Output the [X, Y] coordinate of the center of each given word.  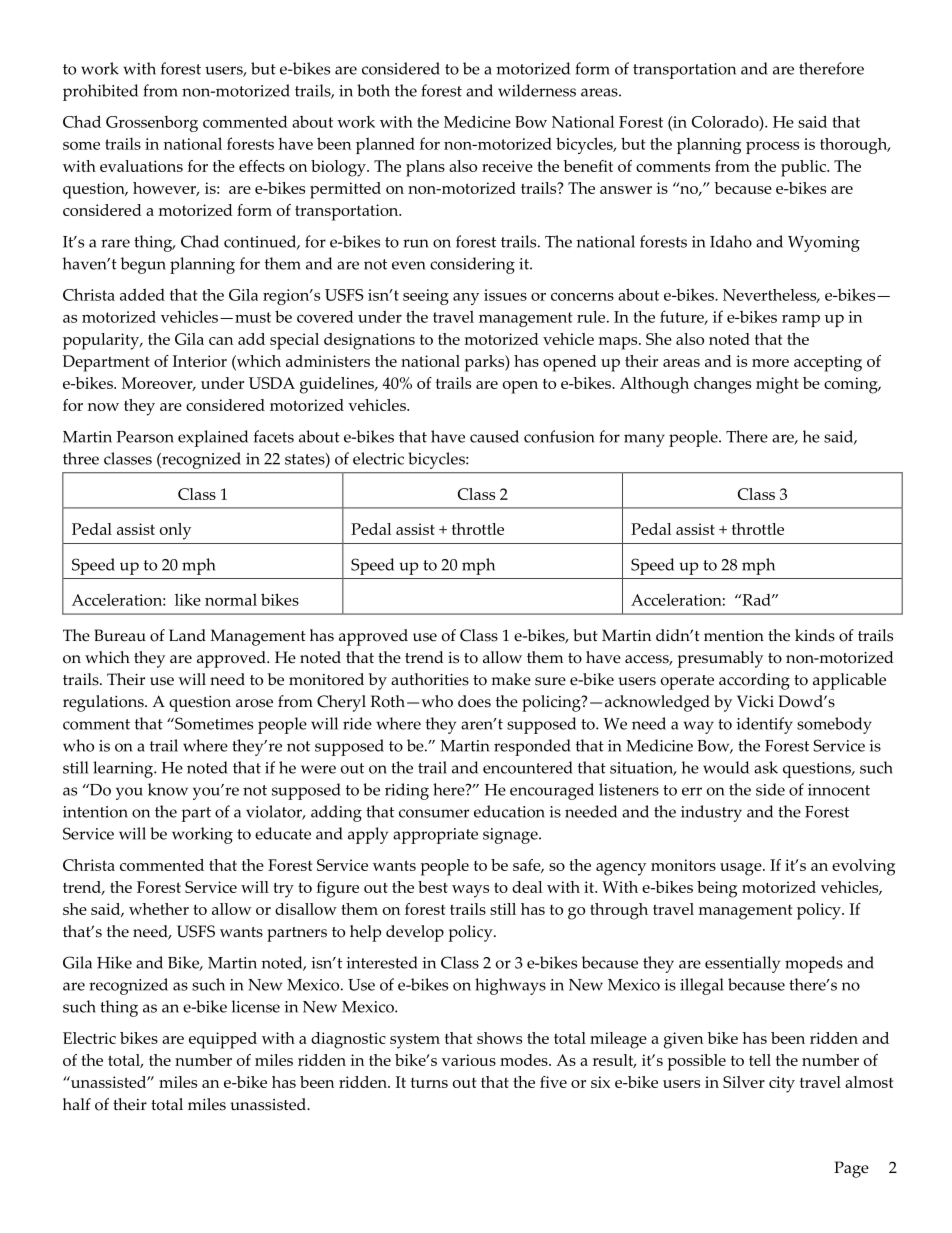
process [772, 147]
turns [429, 1083]
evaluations [141, 166]
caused [494, 436]
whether [159, 909]
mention [734, 636]
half [77, 1104]
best [433, 887]
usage [742, 869]
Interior [200, 361]
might [777, 385]
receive [507, 166]
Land [187, 635]
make [511, 679]
